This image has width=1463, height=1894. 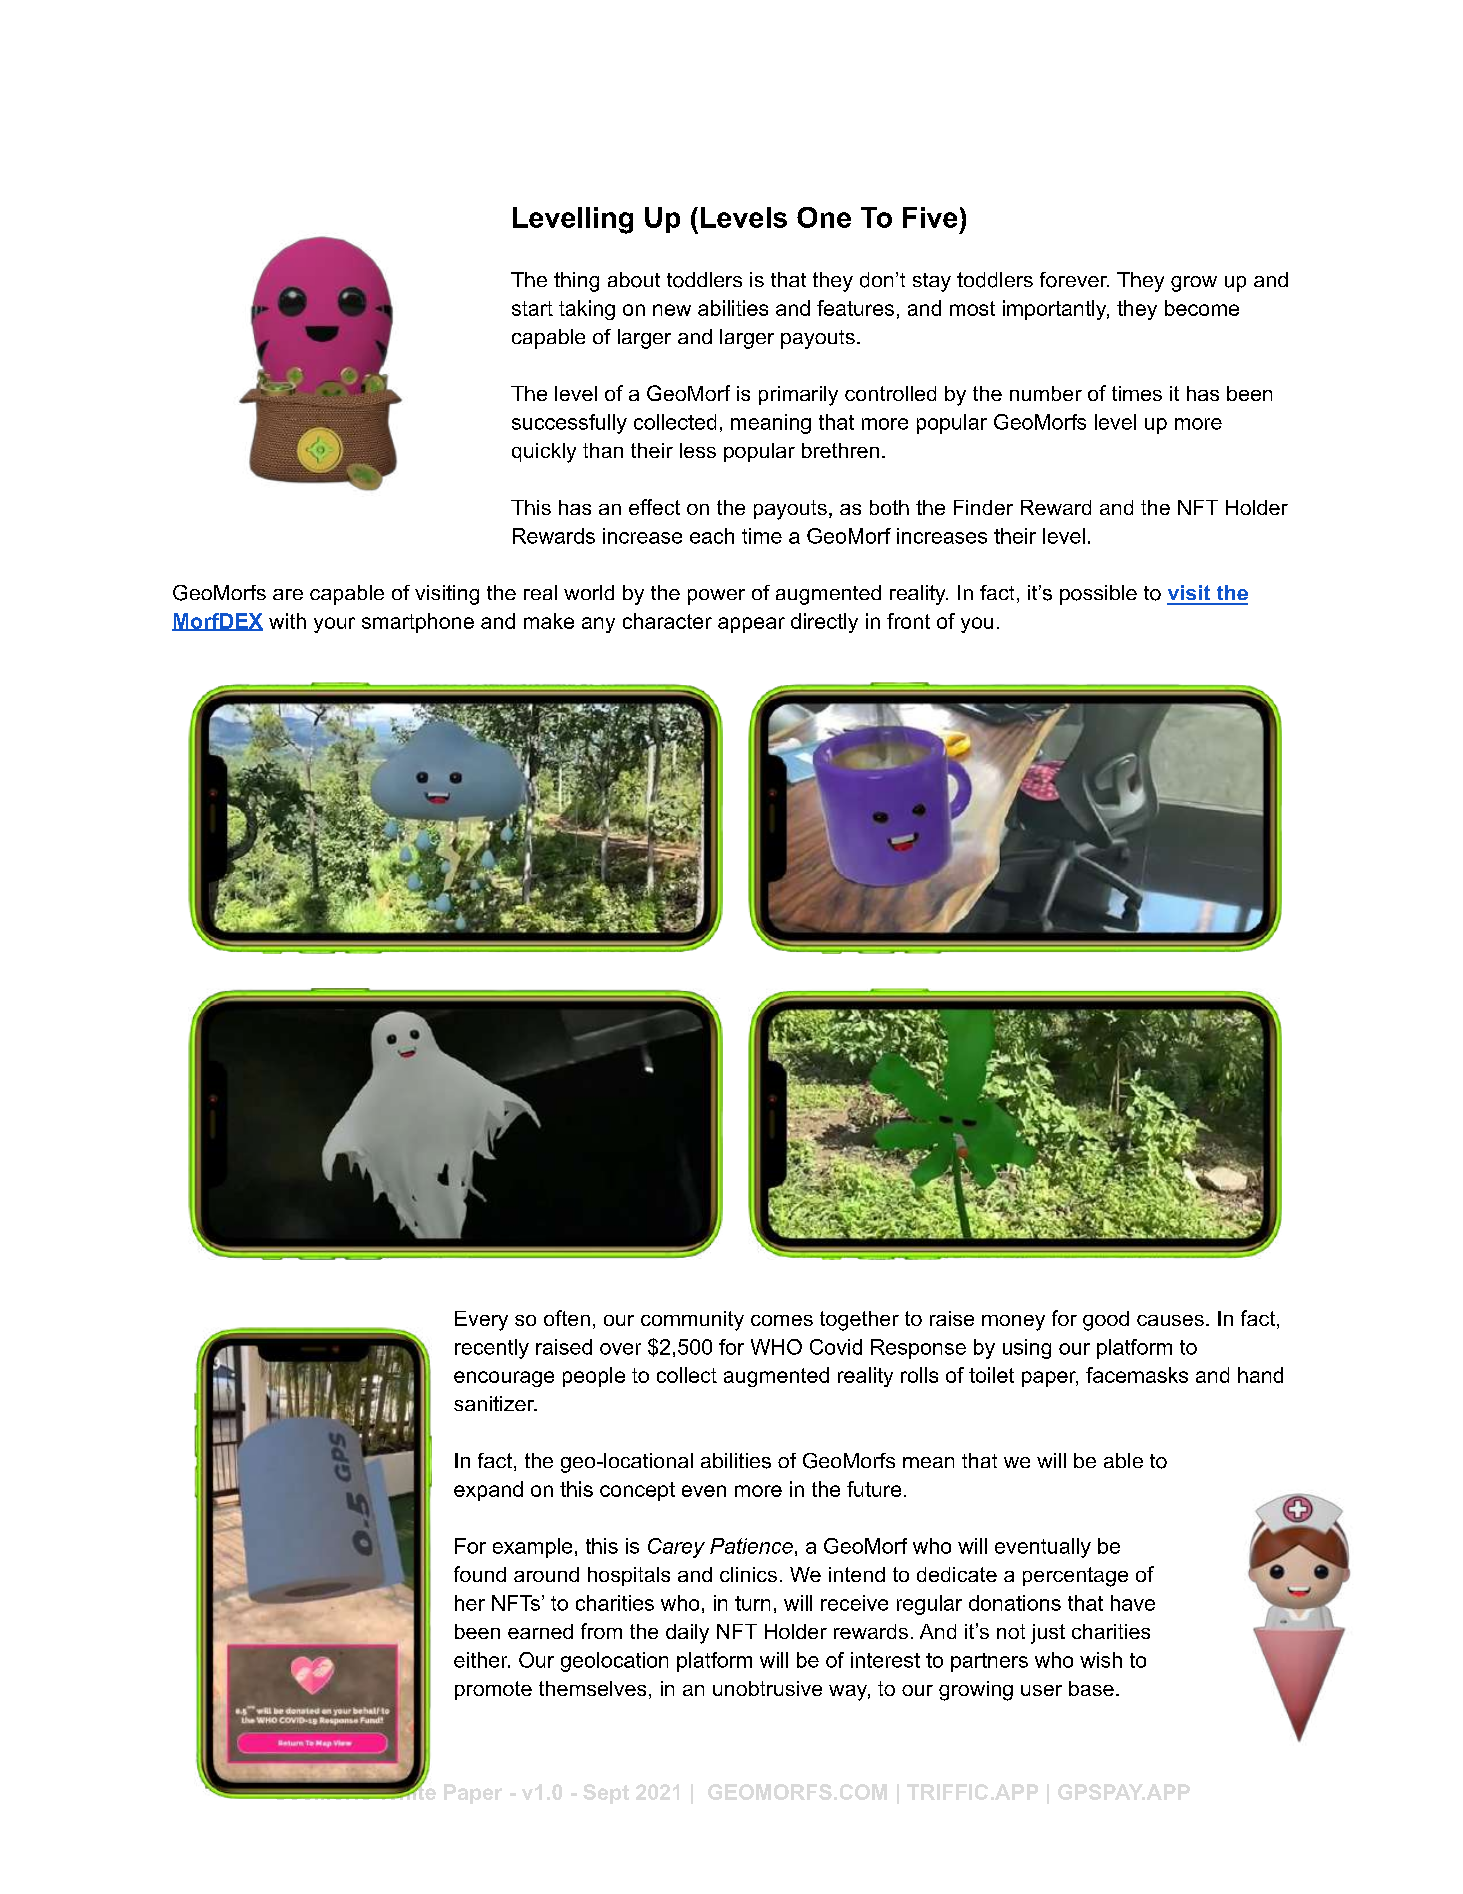 I want to click on each, so click(x=712, y=536).
